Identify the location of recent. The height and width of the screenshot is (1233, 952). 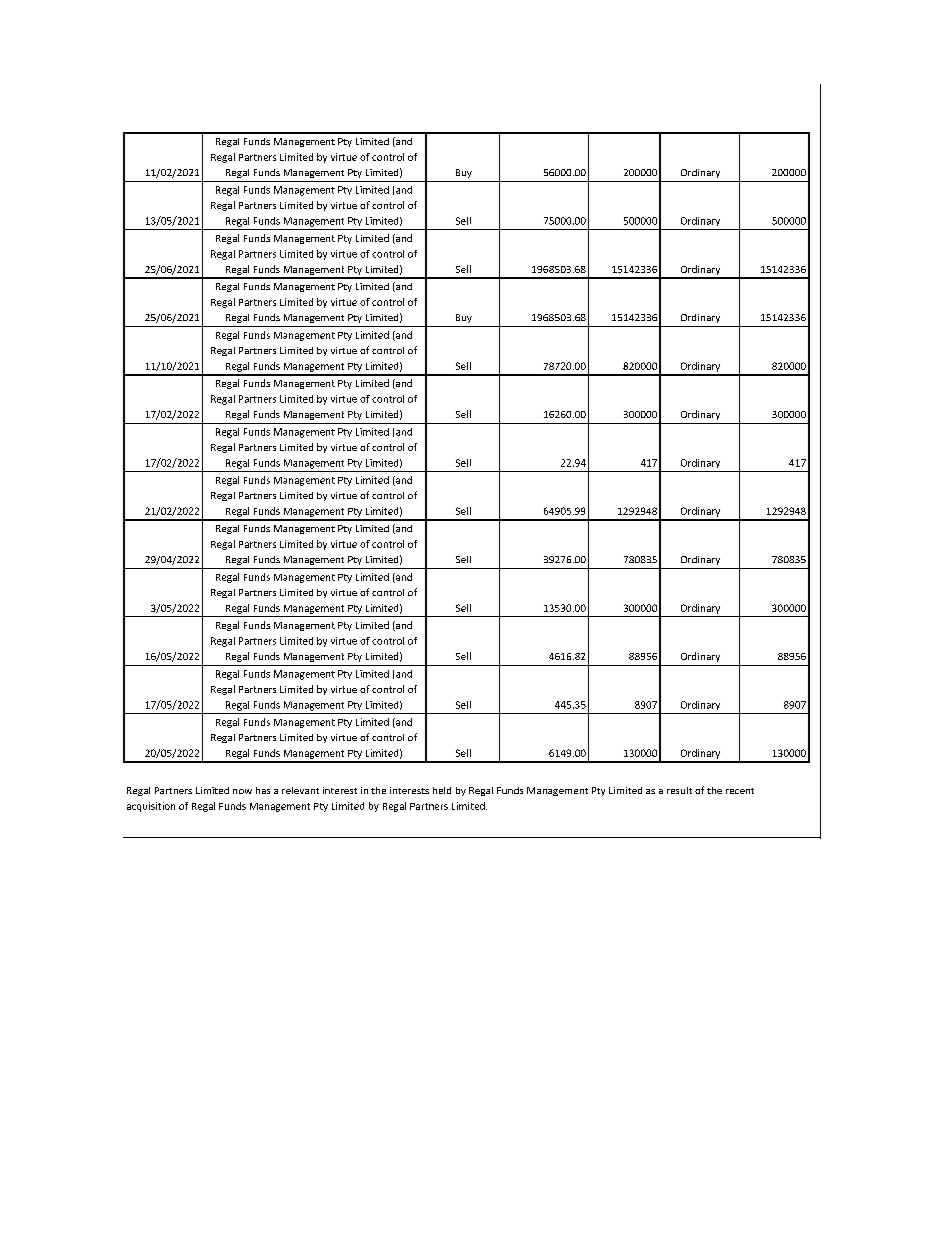
(740, 791).
